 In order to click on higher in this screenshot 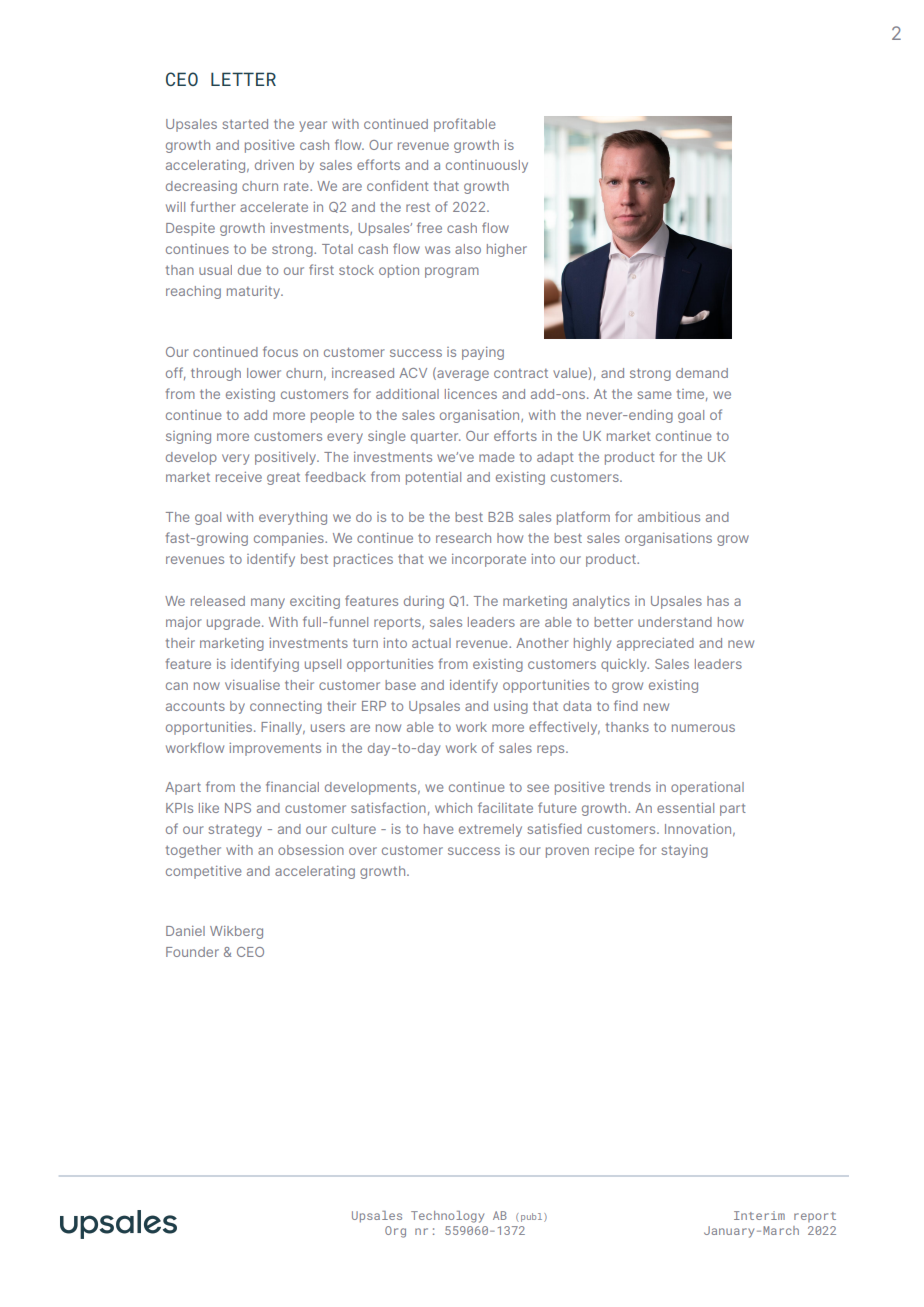, I will do `click(507, 250)`.
